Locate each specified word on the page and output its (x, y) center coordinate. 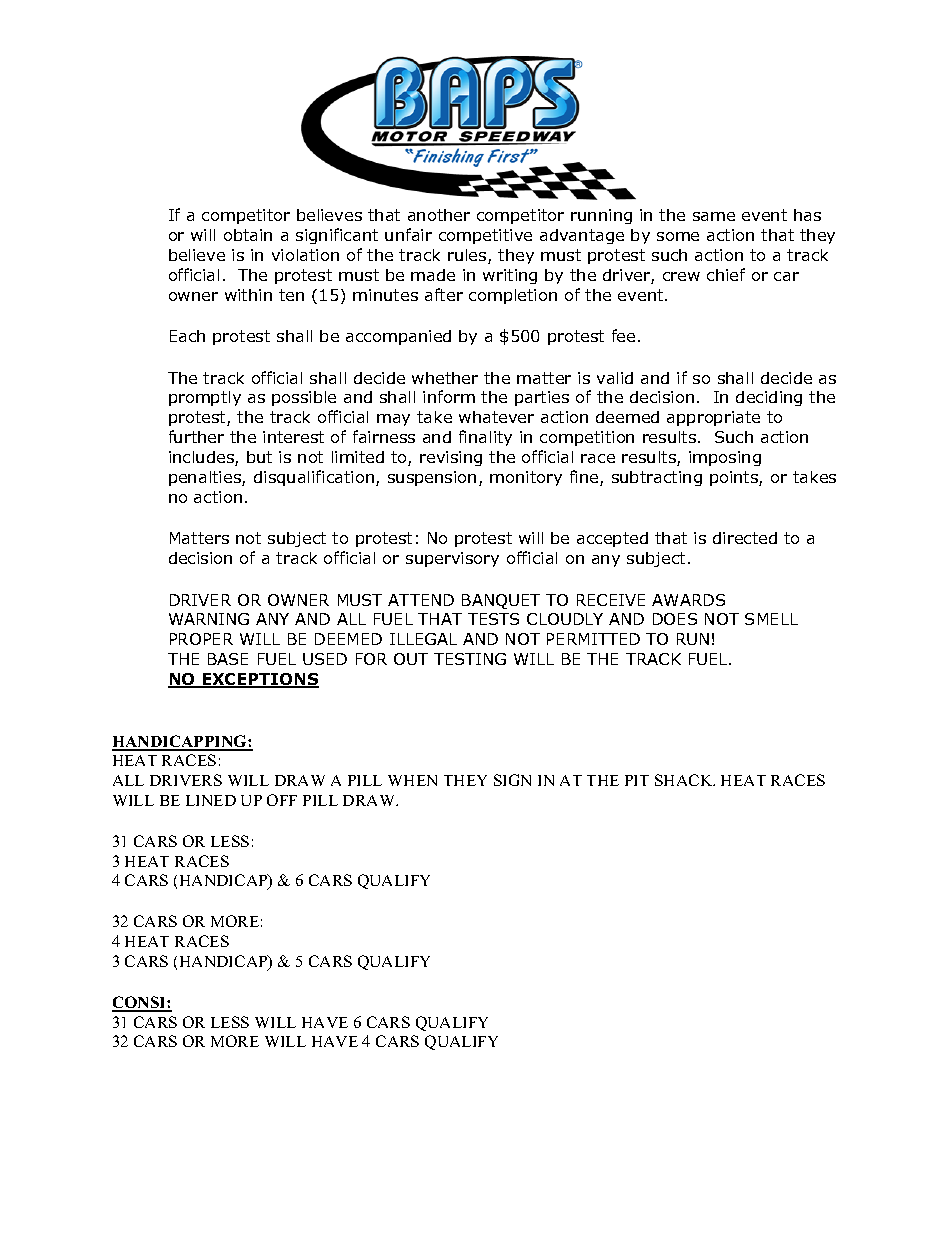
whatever (496, 417)
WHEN (412, 780)
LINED (211, 800)
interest (293, 437)
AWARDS (688, 600)
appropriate (713, 418)
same (714, 216)
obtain (248, 235)
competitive (485, 236)
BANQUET (501, 601)
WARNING (209, 619)
